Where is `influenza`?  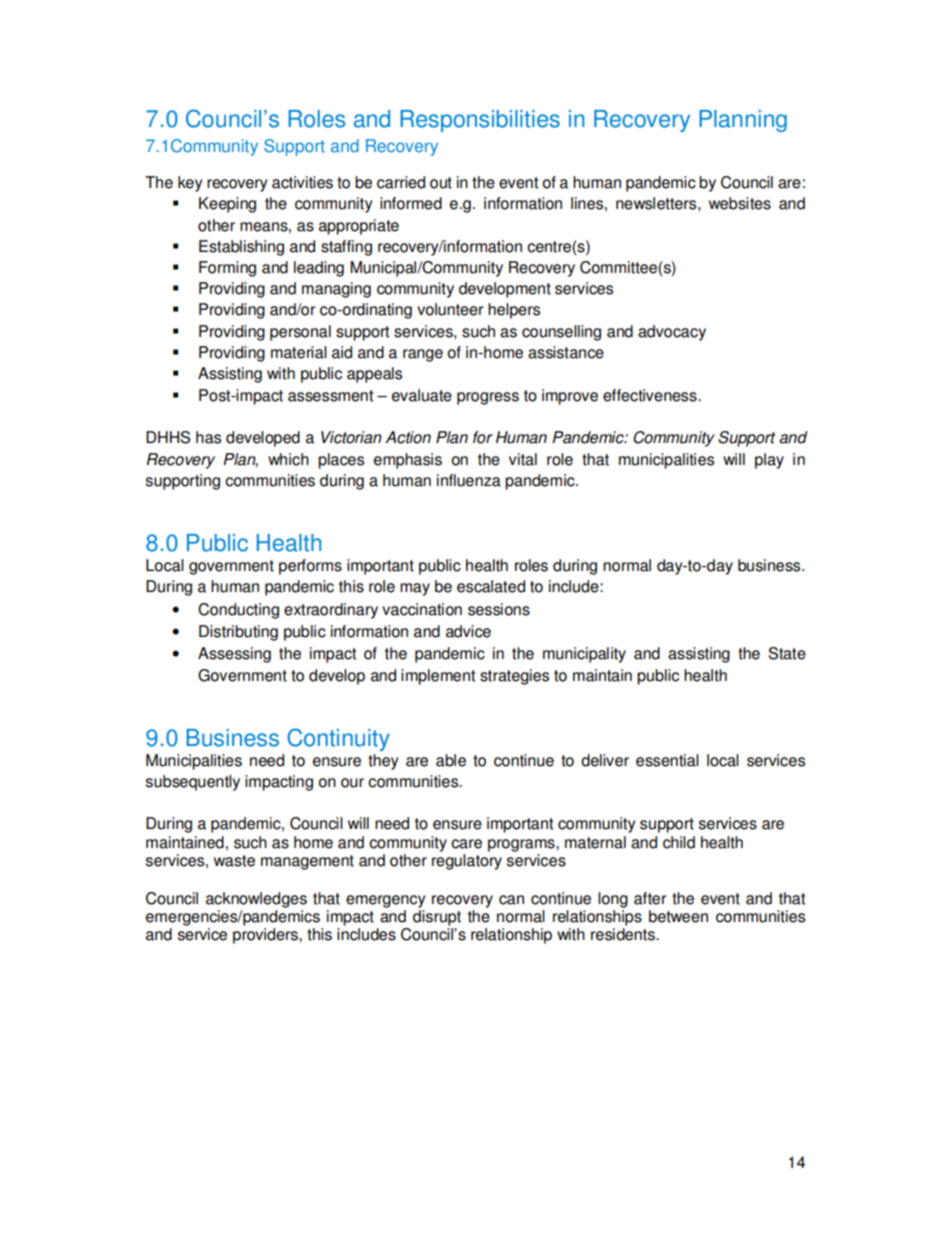
influenza is located at coordinates (469, 480).
